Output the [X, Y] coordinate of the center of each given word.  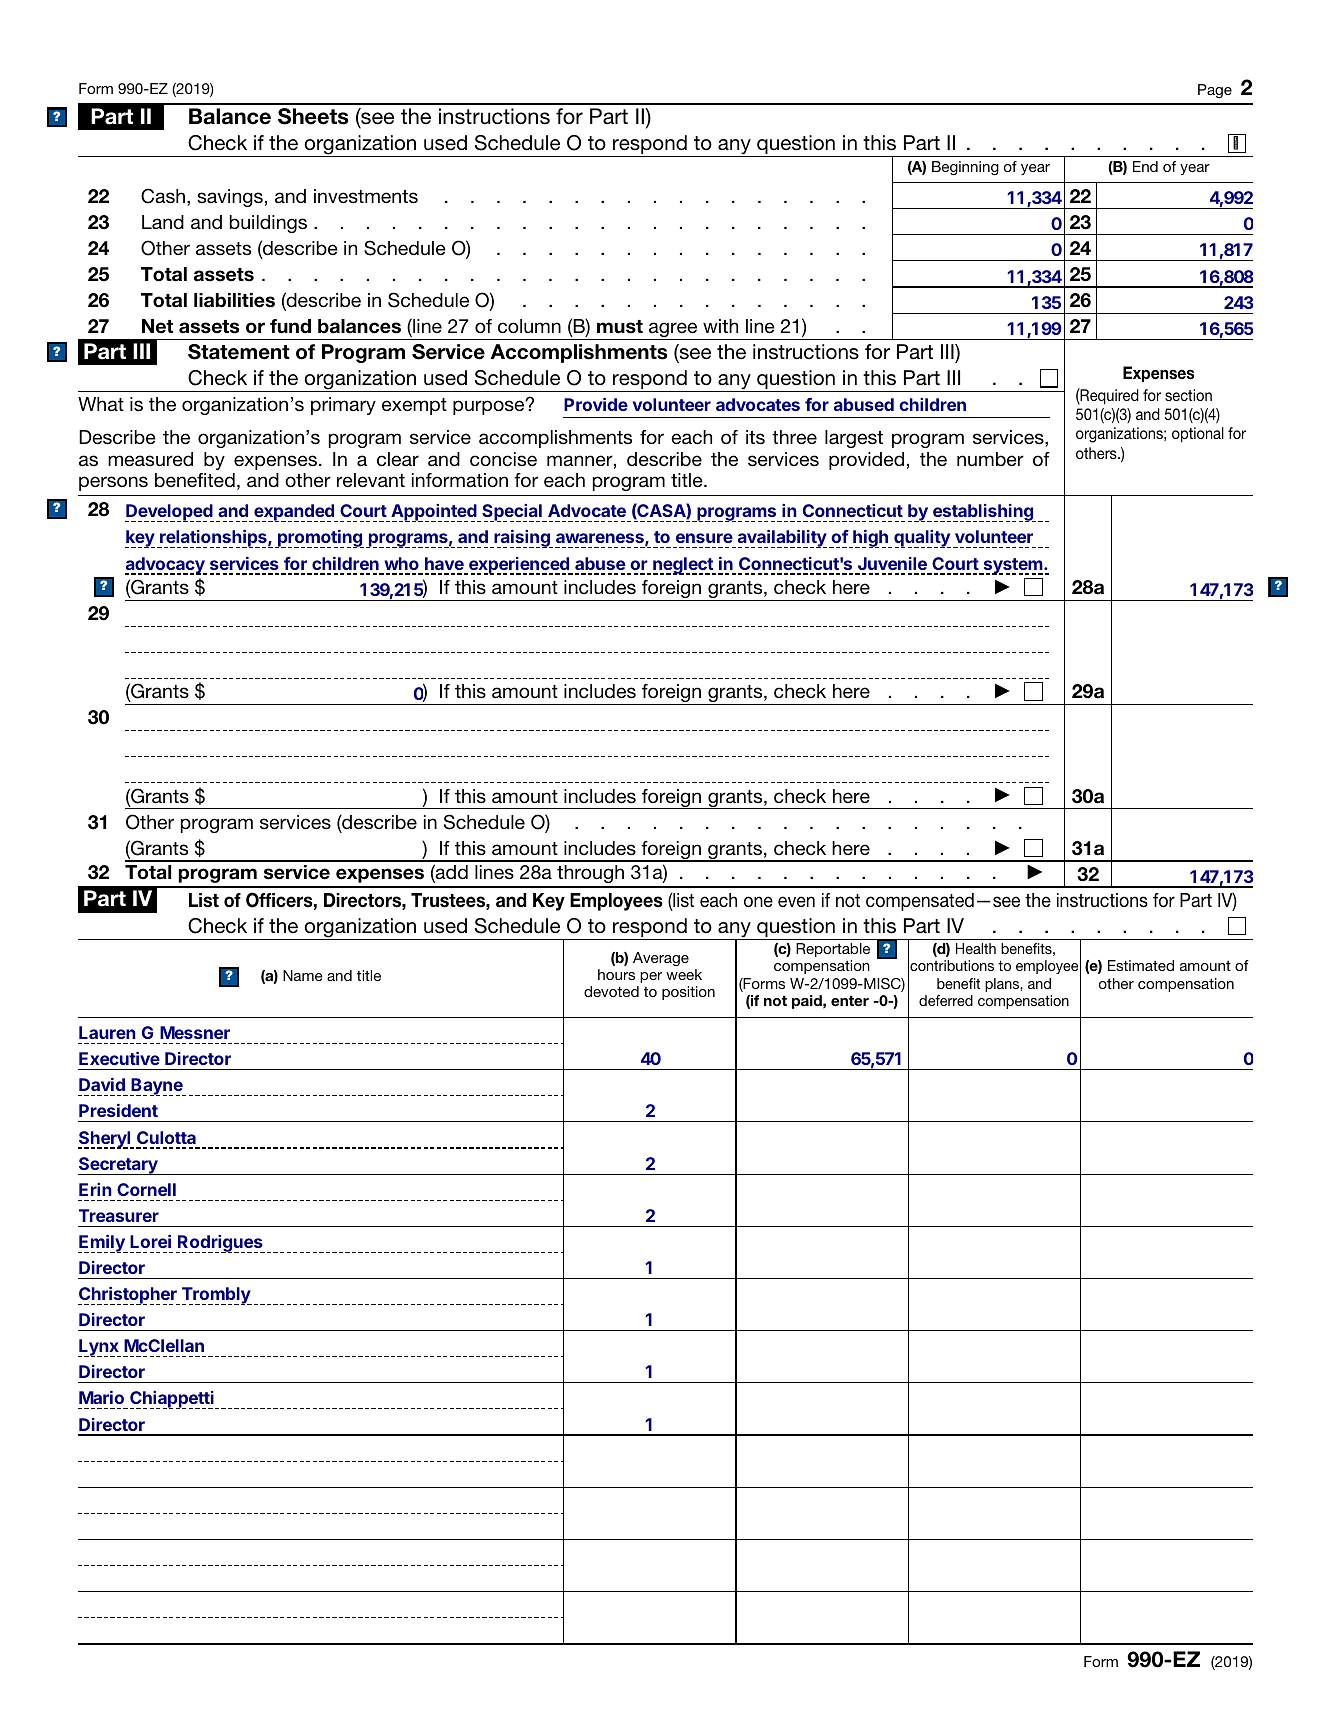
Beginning [965, 168]
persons [113, 483]
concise [503, 459]
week [684, 974]
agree [673, 331]
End [1145, 166]
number [990, 459]
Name [303, 975]
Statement [239, 352]
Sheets [313, 116]
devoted [611, 991]
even [796, 901]
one [758, 901]
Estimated [1141, 965]
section [1188, 395]
